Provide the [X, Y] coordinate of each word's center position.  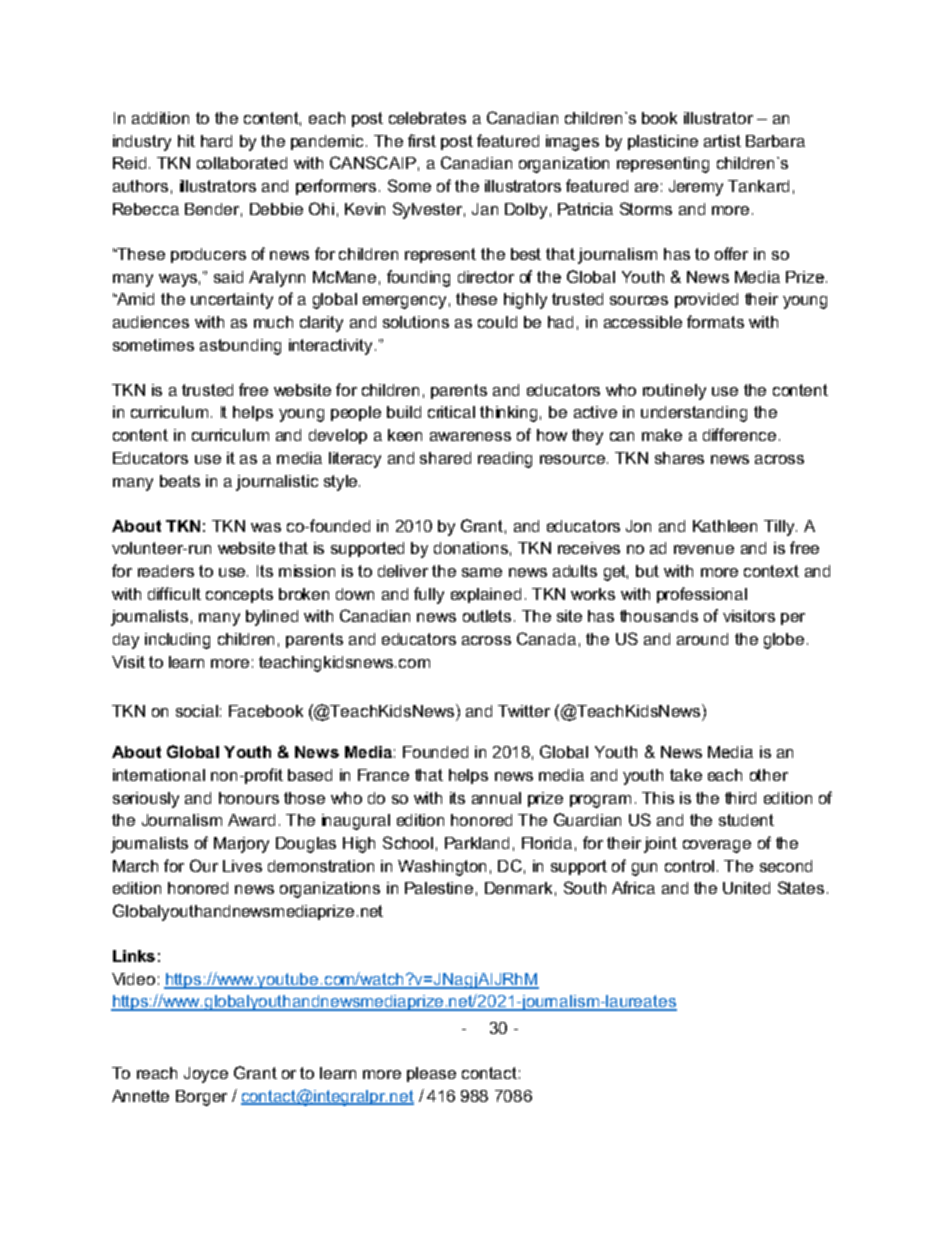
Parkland [477, 843]
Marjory [241, 845]
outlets [487, 616]
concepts [239, 595]
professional [702, 595]
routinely [674, 392]
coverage [717, 846]
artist [722, 141]
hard [216, 141]
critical [451, 412]
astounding [240, 347]
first [422, 140]
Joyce [206, 1075]
